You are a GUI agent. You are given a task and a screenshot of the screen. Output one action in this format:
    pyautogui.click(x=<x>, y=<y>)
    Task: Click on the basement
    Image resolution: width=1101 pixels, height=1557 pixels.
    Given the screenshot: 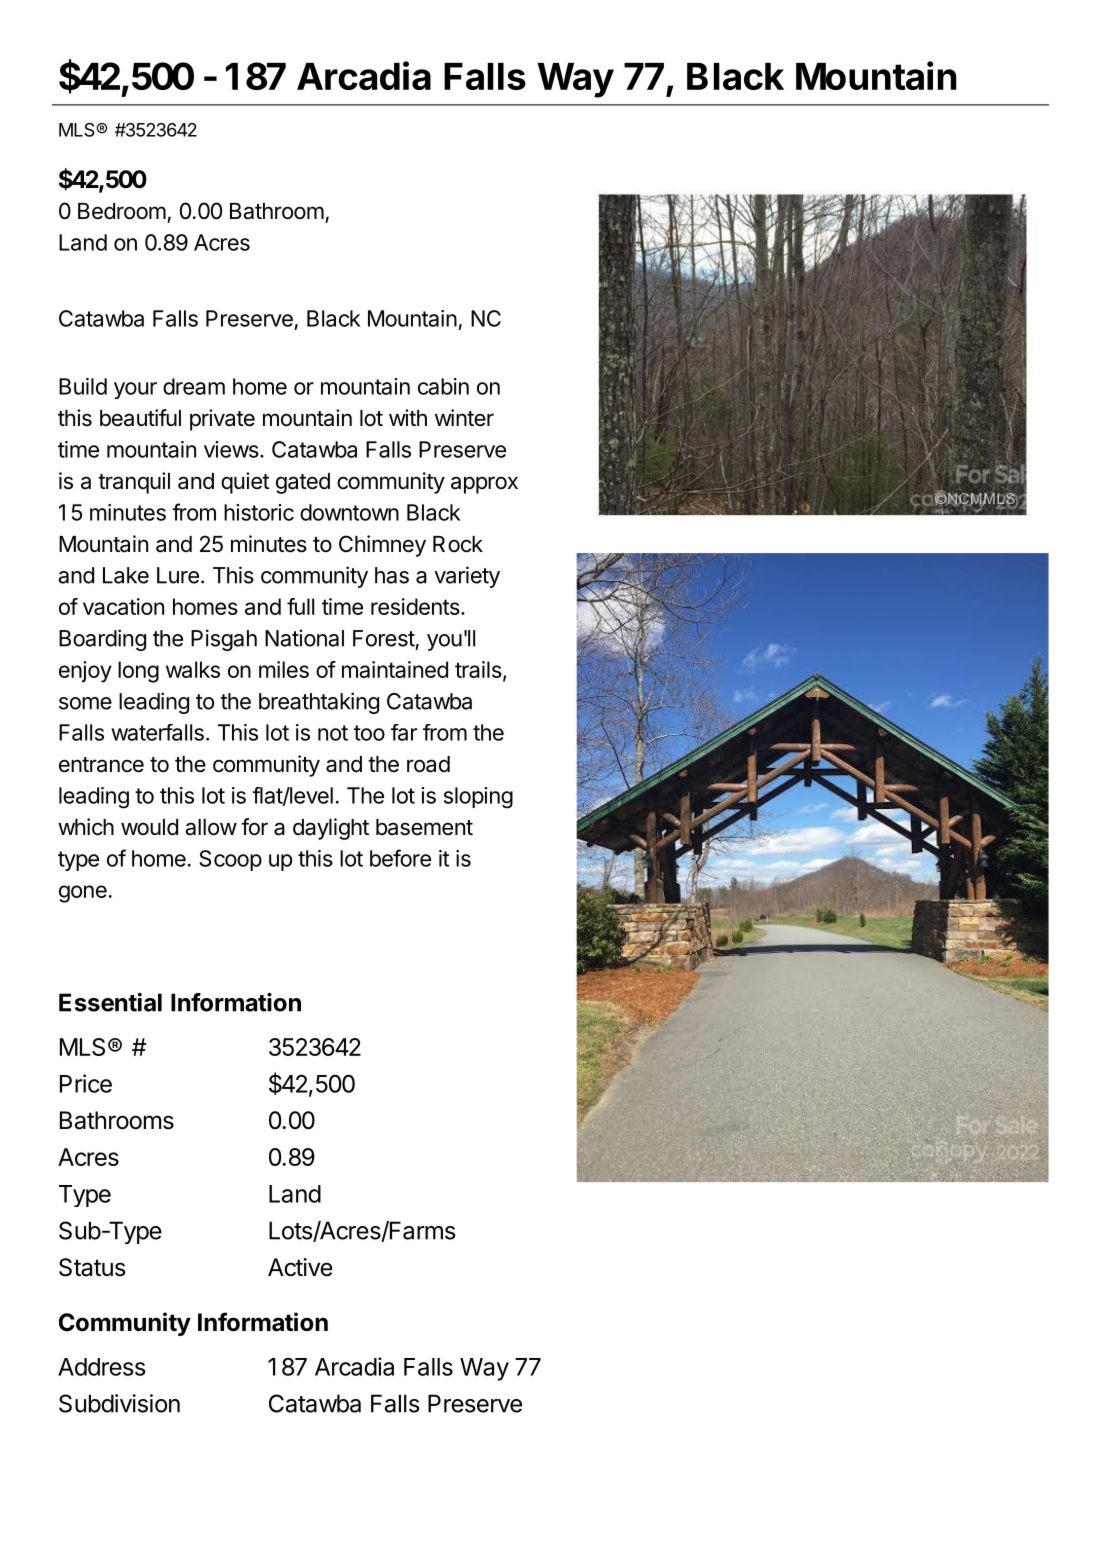 What is the action you would take?
    pyautogui.click(x=424, y=827)
